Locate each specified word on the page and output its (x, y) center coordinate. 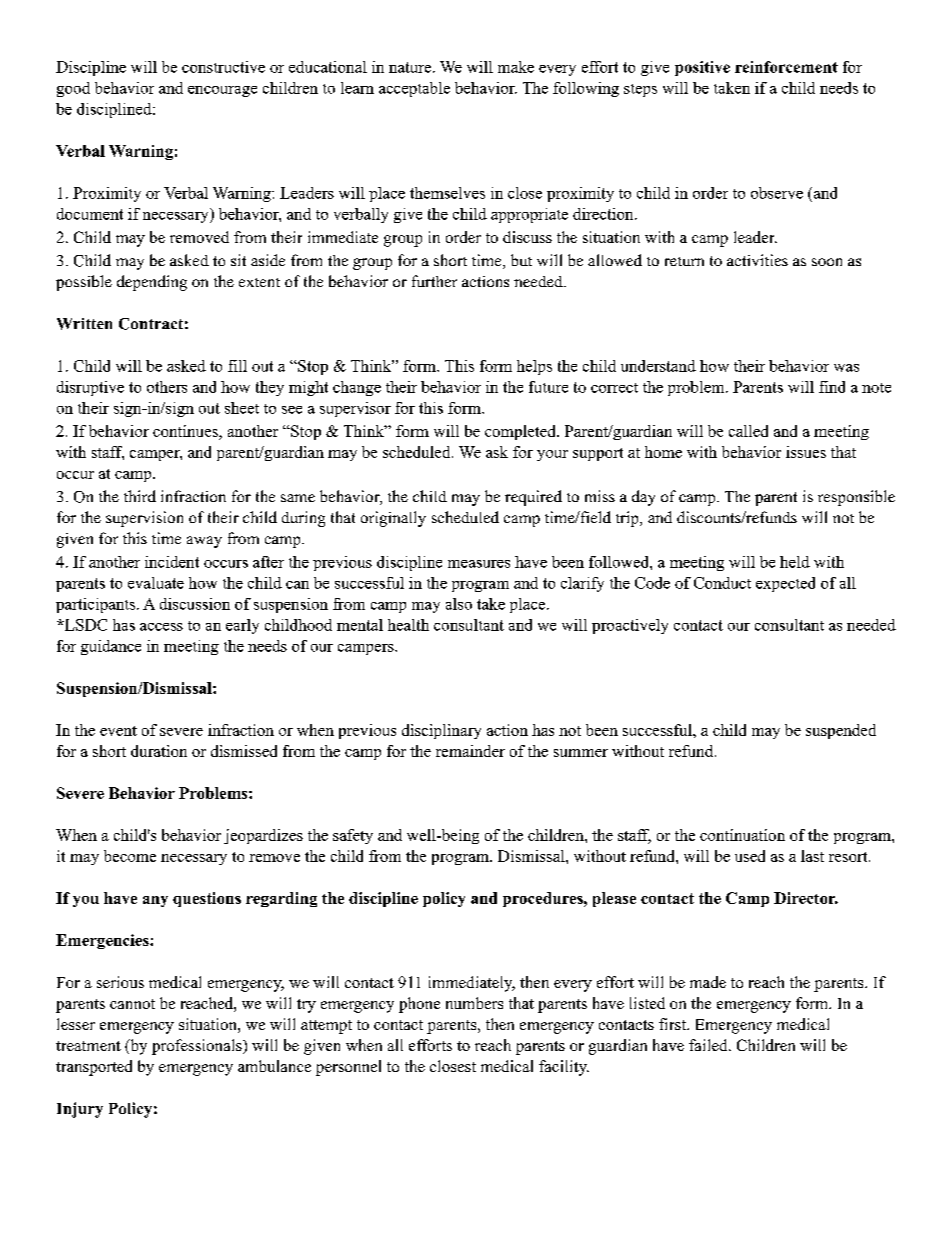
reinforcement (786, 67)
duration (159, 751)
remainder (470, 751)
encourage (222, 91)
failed (709, 1045)
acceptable (414, 89)
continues (186, 431)
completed (521, 432)
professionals (198, 1047)
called (748, 431)
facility (564, 1068)
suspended (841, 731)
